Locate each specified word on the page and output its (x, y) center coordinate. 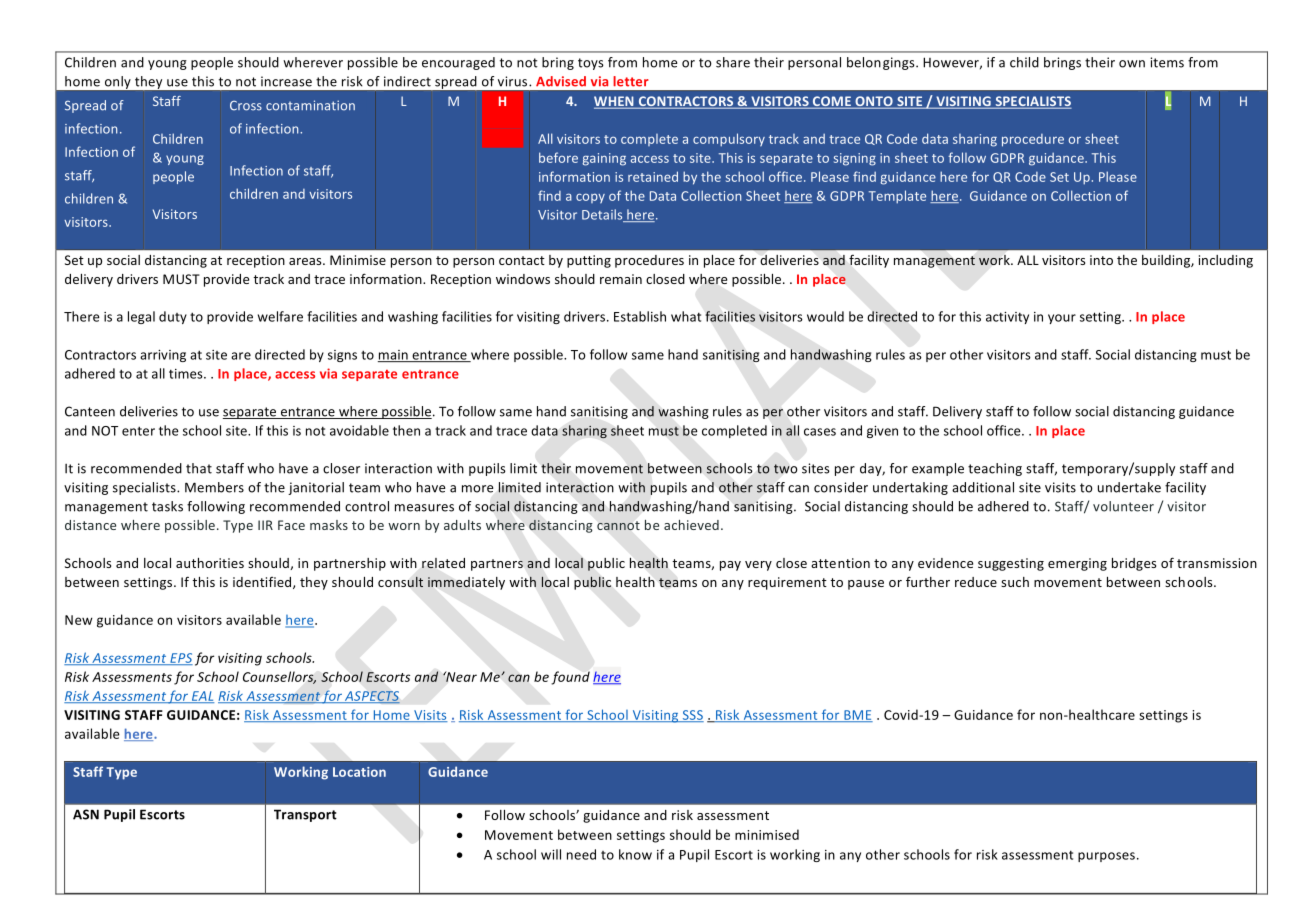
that (199, 468)
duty (173, 317)
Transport (305, 815)
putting (589, 261)
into (1101, 260)
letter (631, 81)
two (785, 469)
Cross (246, 105)
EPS (180, 659)
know (635, 854)
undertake (1129, 487)
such (1015, 582)
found (570, 678)
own (1132, 64)
